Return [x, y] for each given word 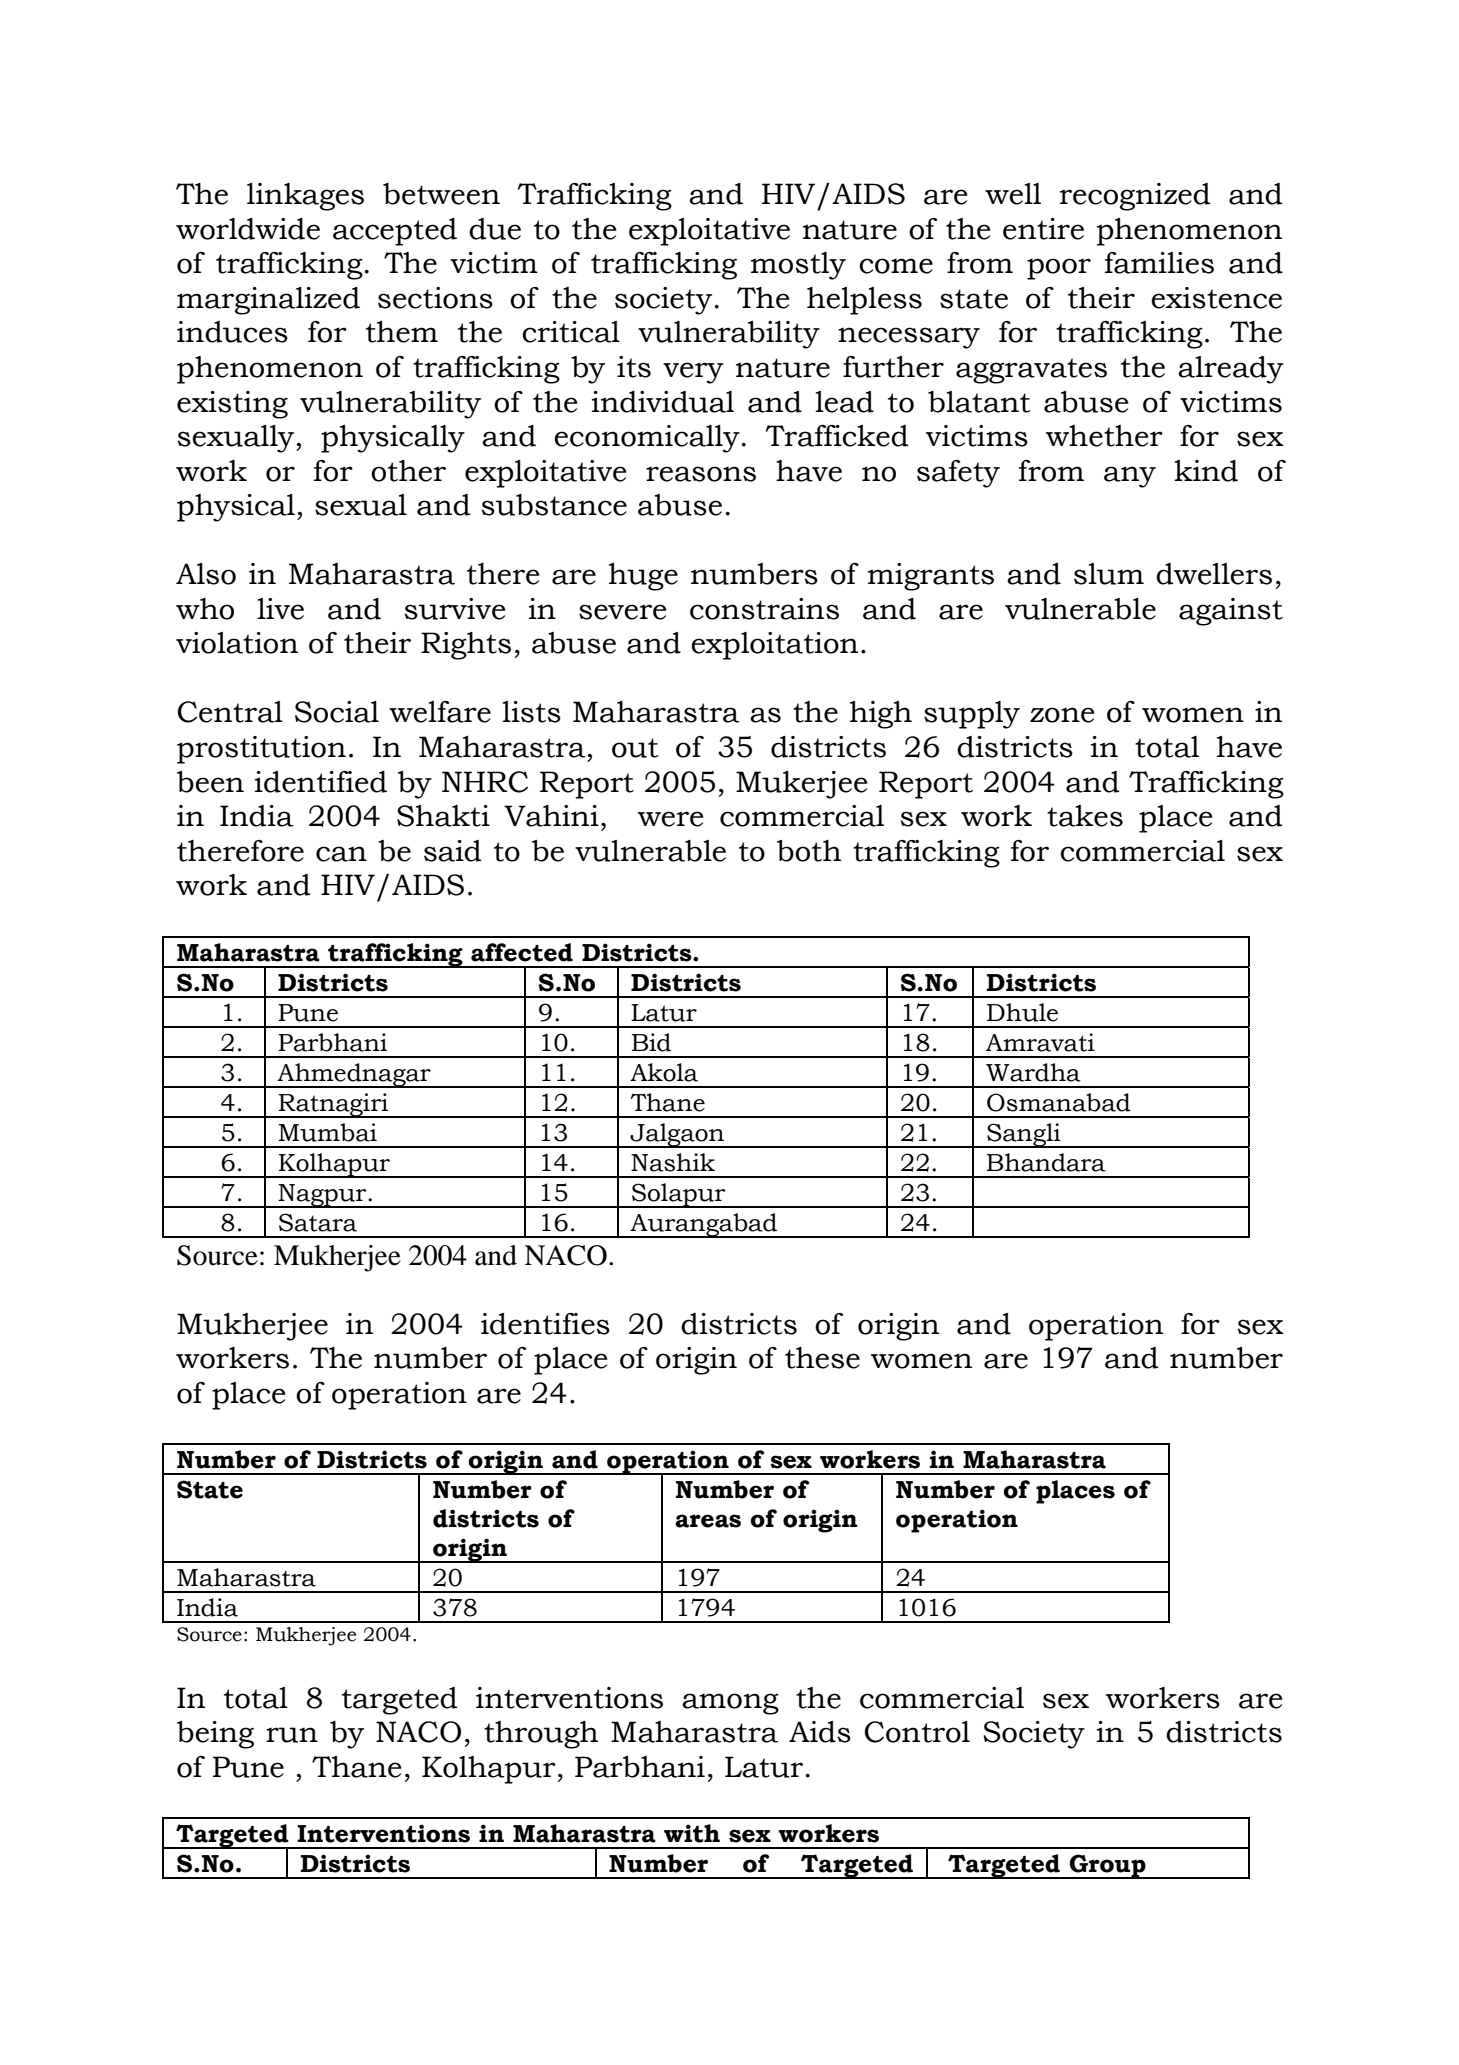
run [292, 1735]
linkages [305, 197]
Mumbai [327, 1132]
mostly [798, 266]
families [1159, 263]
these [822, 1358]
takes [1085, 816]
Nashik [673, 1162]
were [670, 819]
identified [321, 782]
